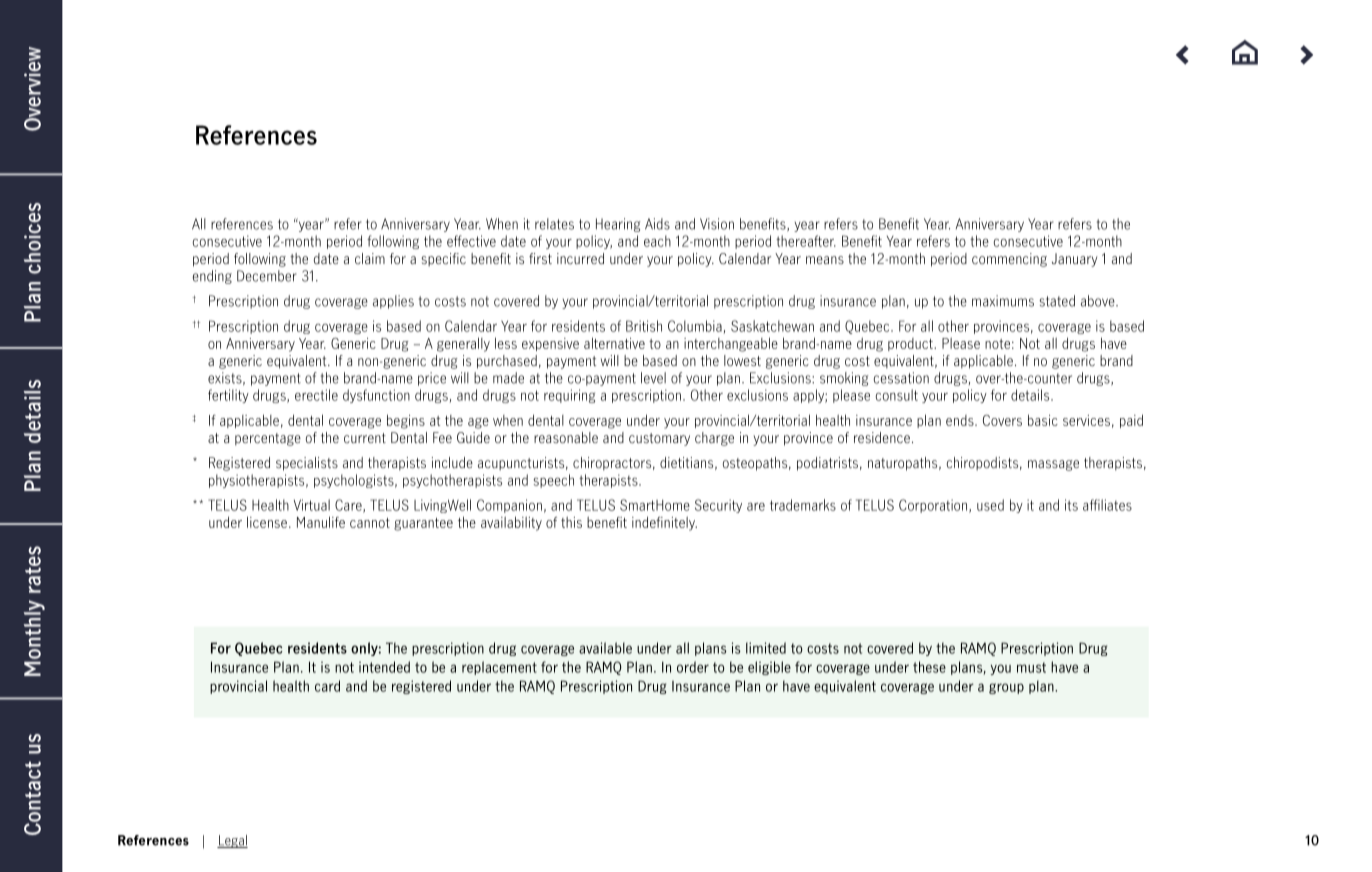  Describe the element at coordinates (1031, 667) in the screenshot. I see `must` at that location.
